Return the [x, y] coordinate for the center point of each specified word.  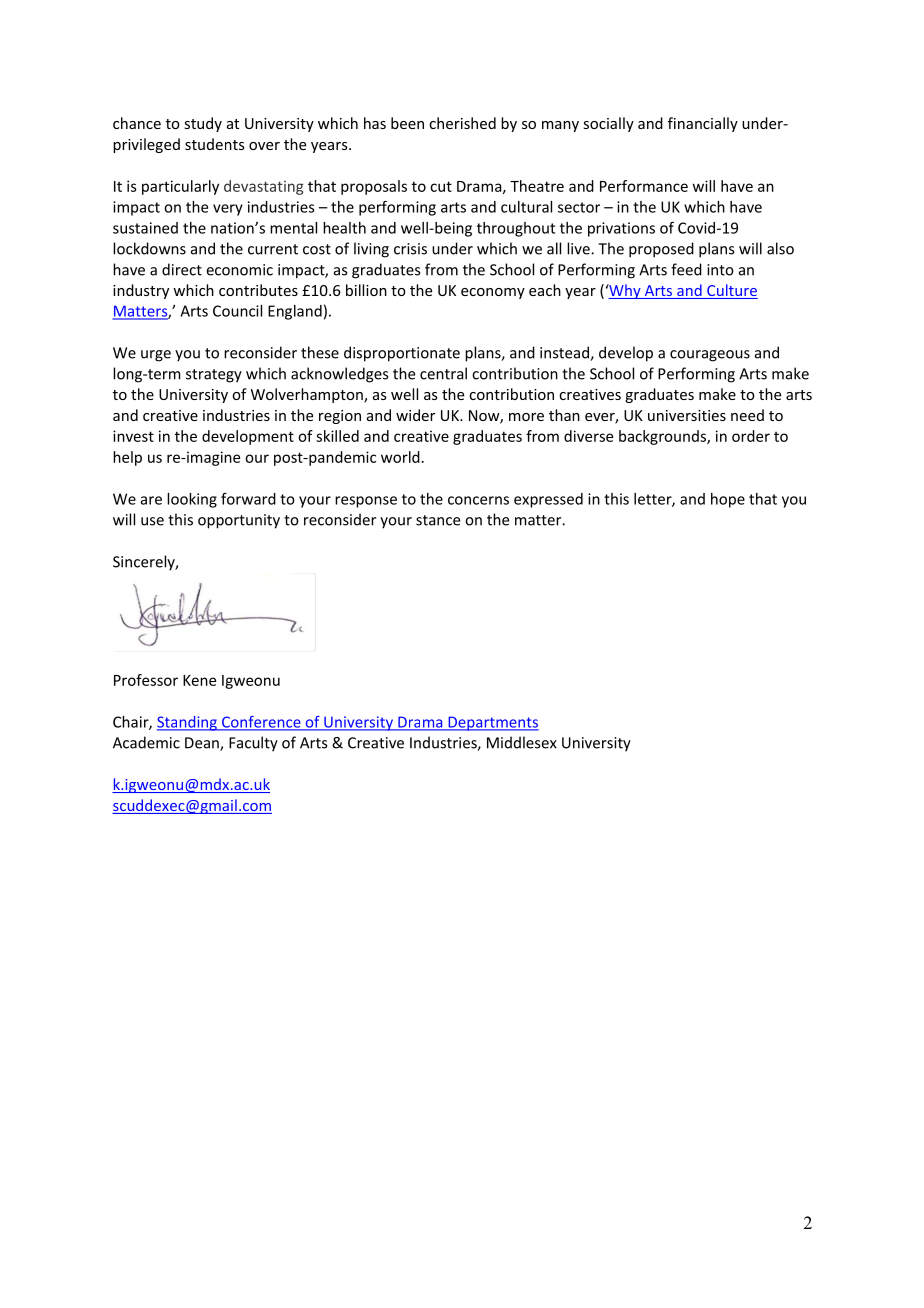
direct [182, 269]
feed [686, 269]
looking [192, 500]
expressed [548, 500]
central [443, 373]
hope [728, 500]
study [203, 124]
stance [438, 520]
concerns [478, 500]
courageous [710, 356]
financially [703, 124]
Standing [188, 723]
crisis [410, 249]
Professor [146, 680]
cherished [462, 123]
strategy [214, 376]
